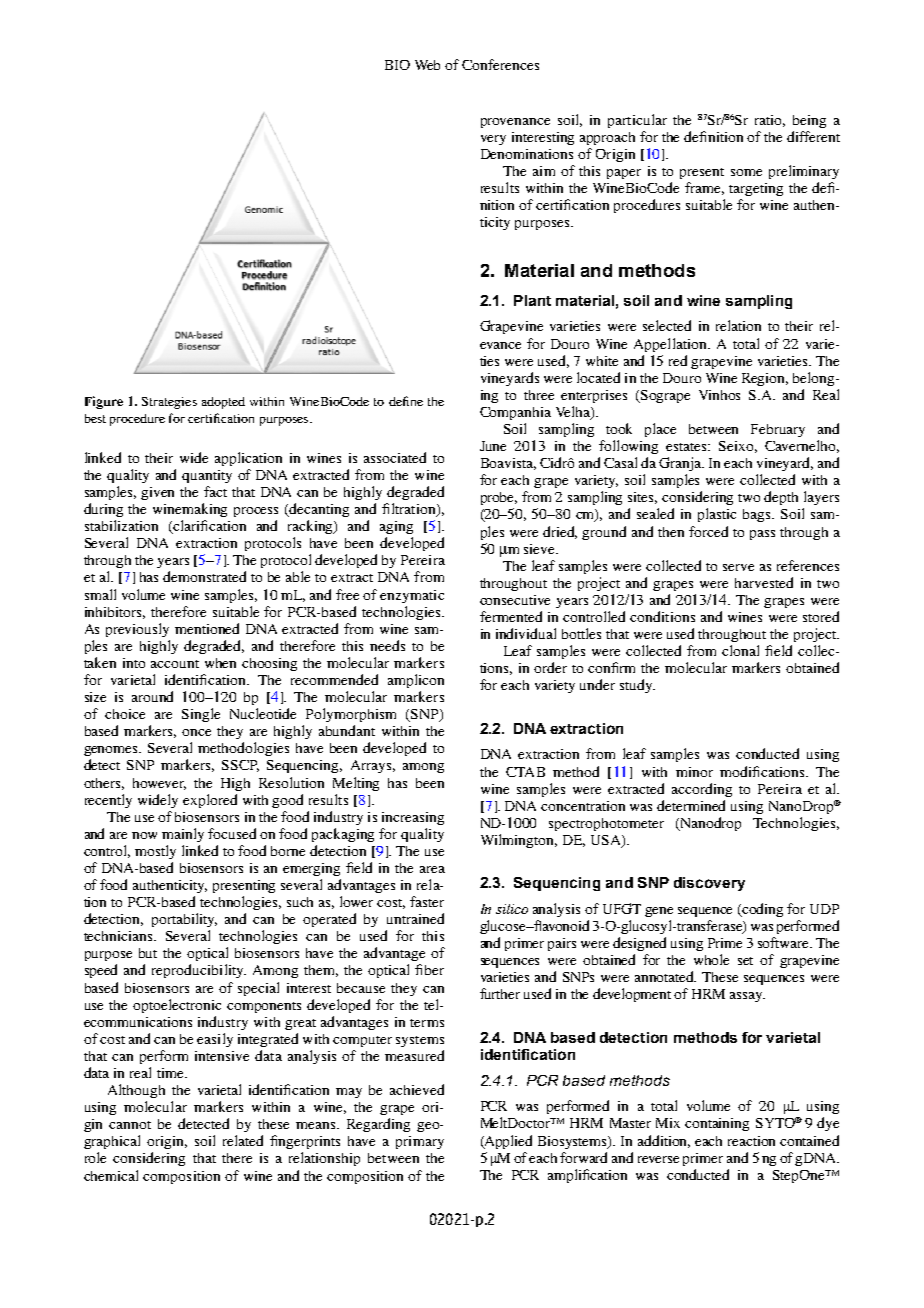  I want to click on however, so click(159, 784).
